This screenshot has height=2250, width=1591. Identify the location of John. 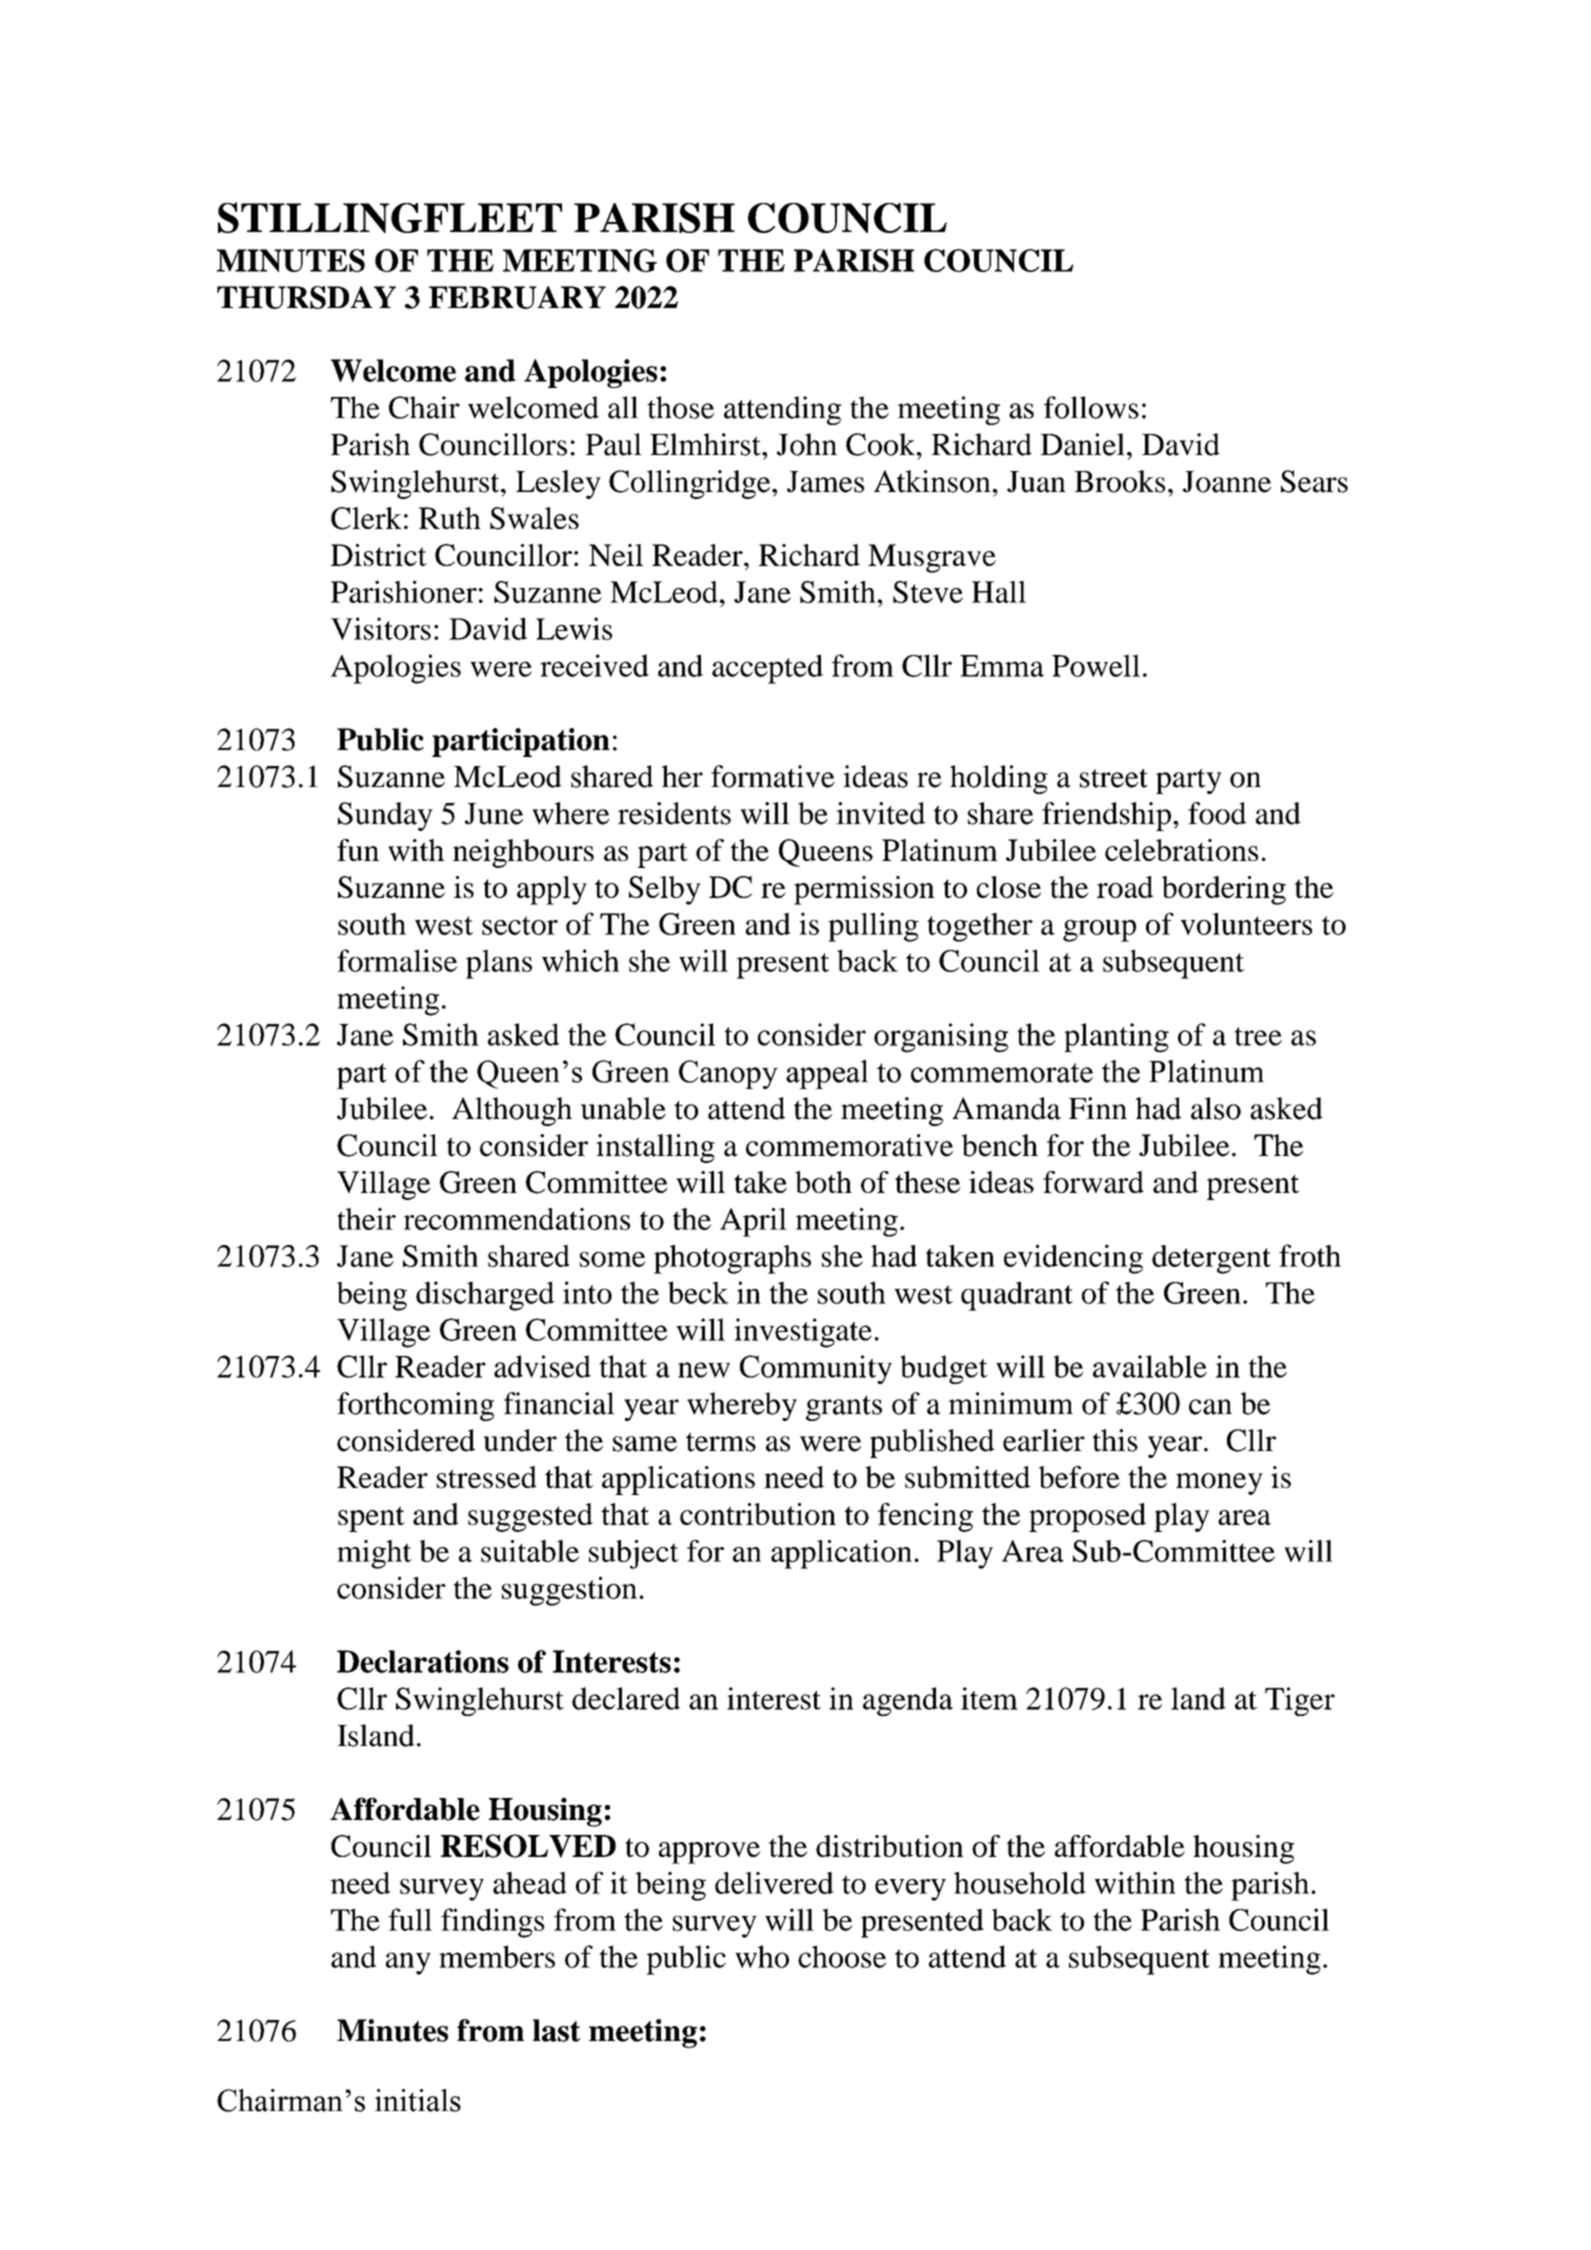
(807, 444).
